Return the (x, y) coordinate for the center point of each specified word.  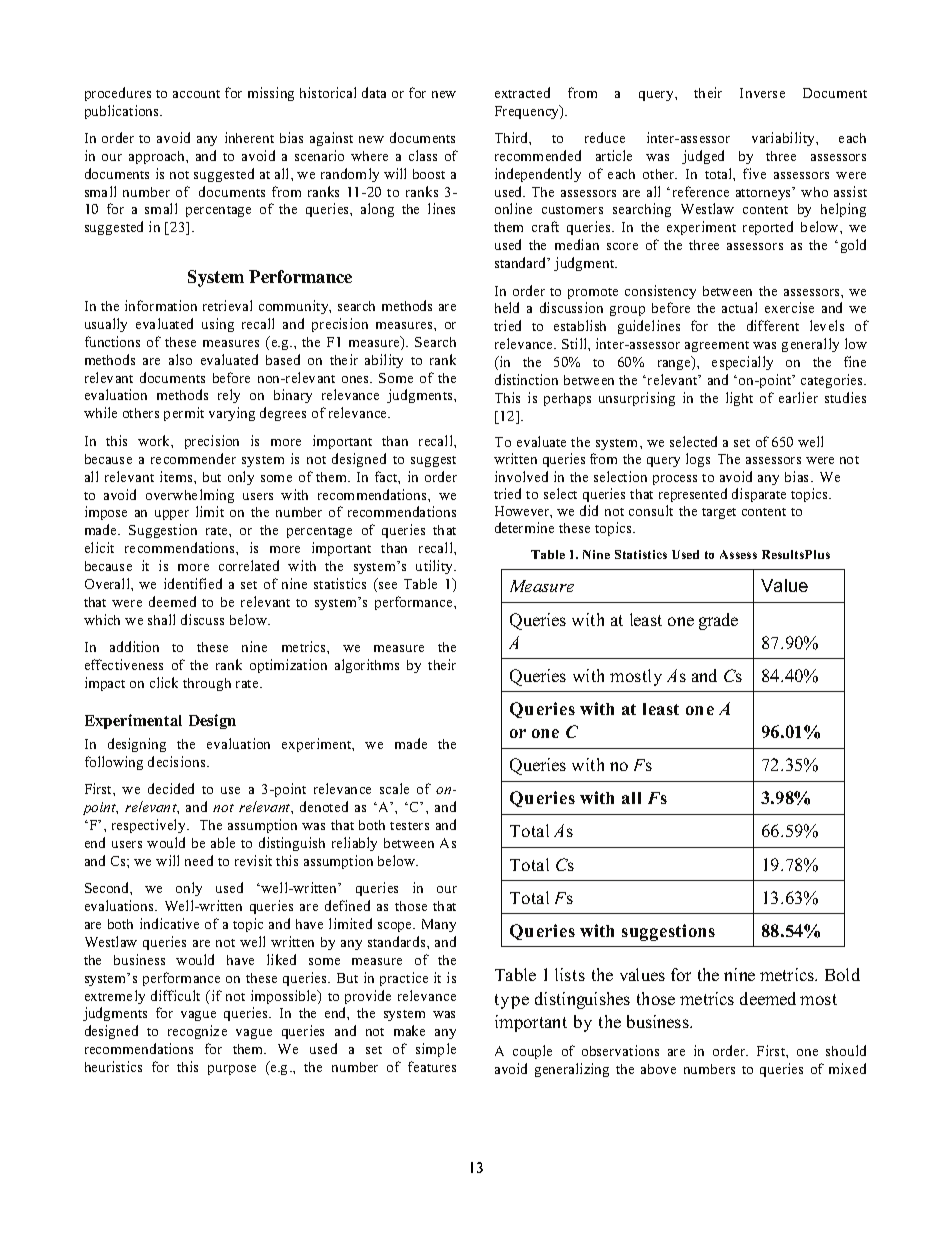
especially (742, 363)
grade (718, 621)
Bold (842, 974)
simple (436, 1050)
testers (409, 826)
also (180, 359)
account (196, 94)
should (846, 1050)
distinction (526, 379)
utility (435, 567)
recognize (197, 1032)
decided (171, 788)
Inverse (762, 93)
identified (193, 583)
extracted (522, 92)
